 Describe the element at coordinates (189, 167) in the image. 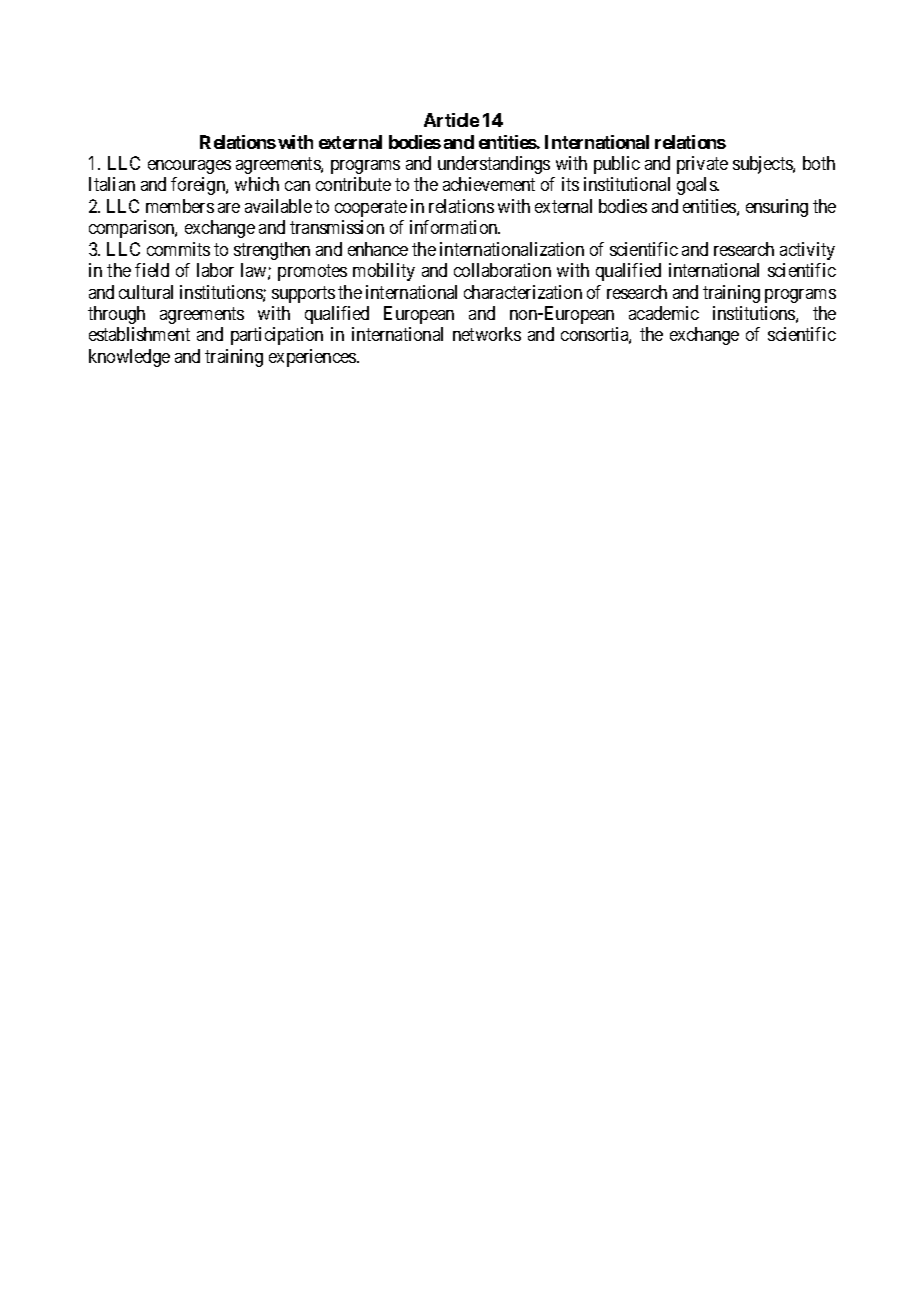

I see `encourages` at that location.
